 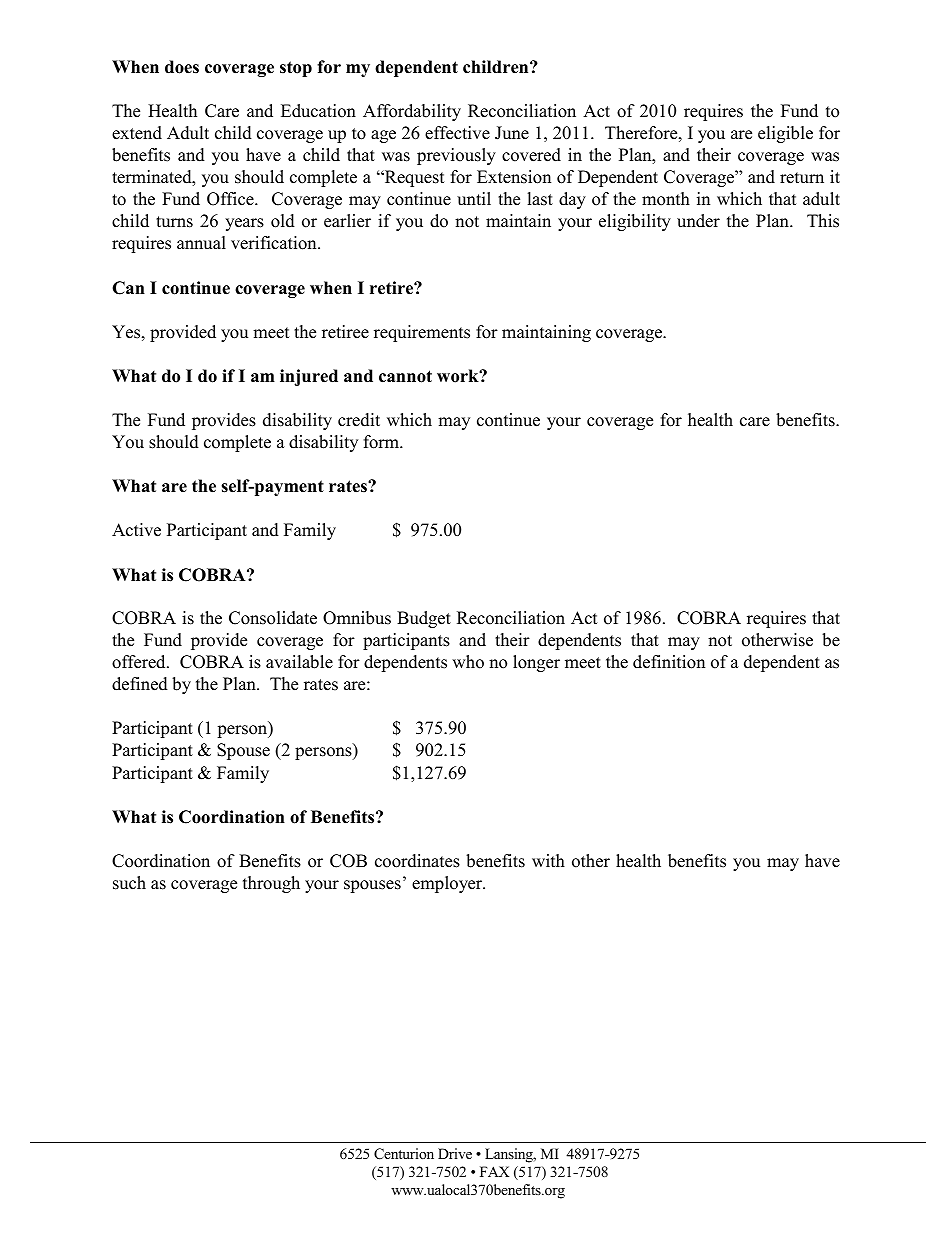 What do you see at coordinates (669, 662) in the document?
I see `definition` at bounding box center [669, 662].
